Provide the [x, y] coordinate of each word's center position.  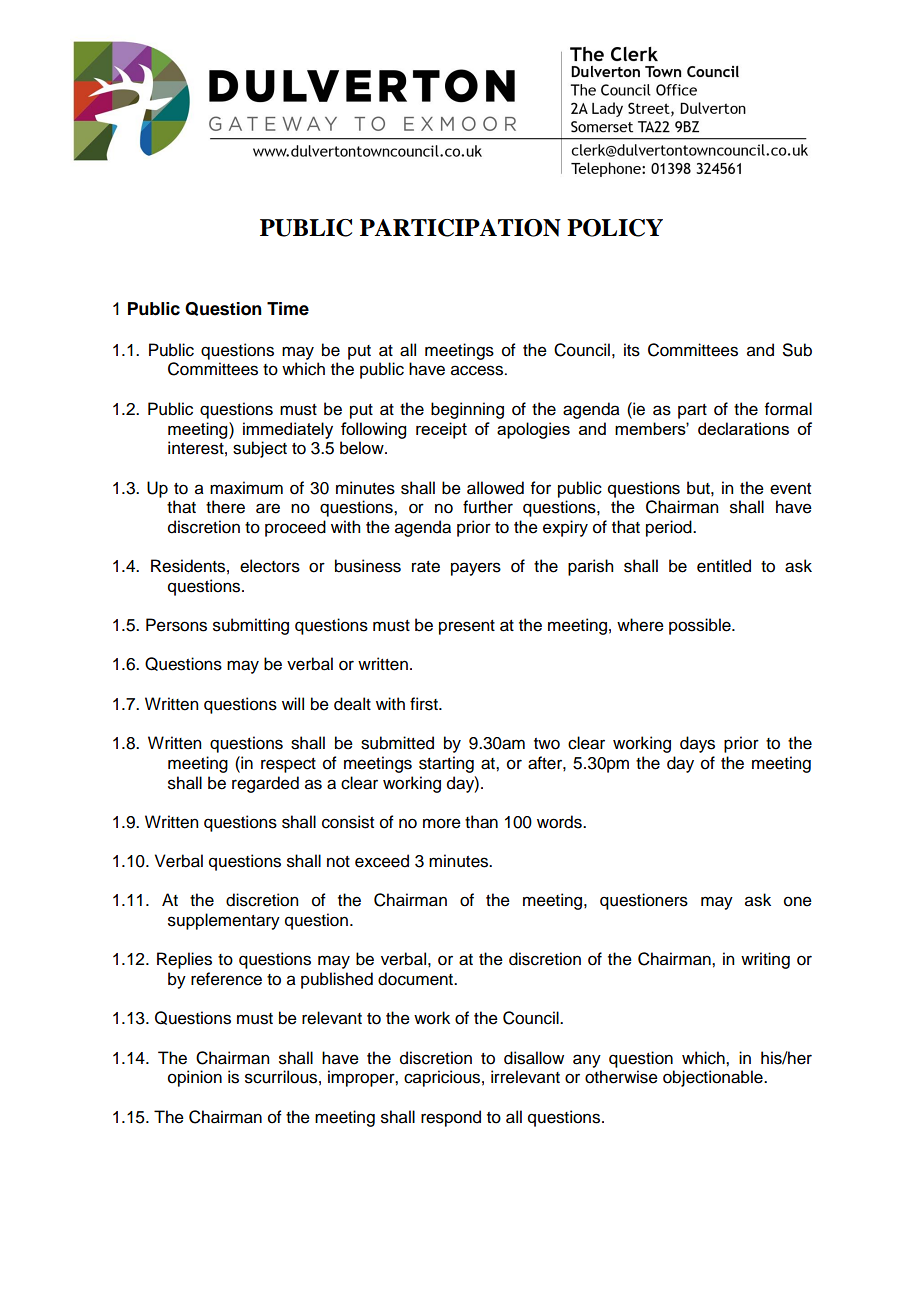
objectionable [714, 1078]
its [632, 350]
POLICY [615, 228]
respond [451, 1118]
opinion [195, 1078]
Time [288, 309]
